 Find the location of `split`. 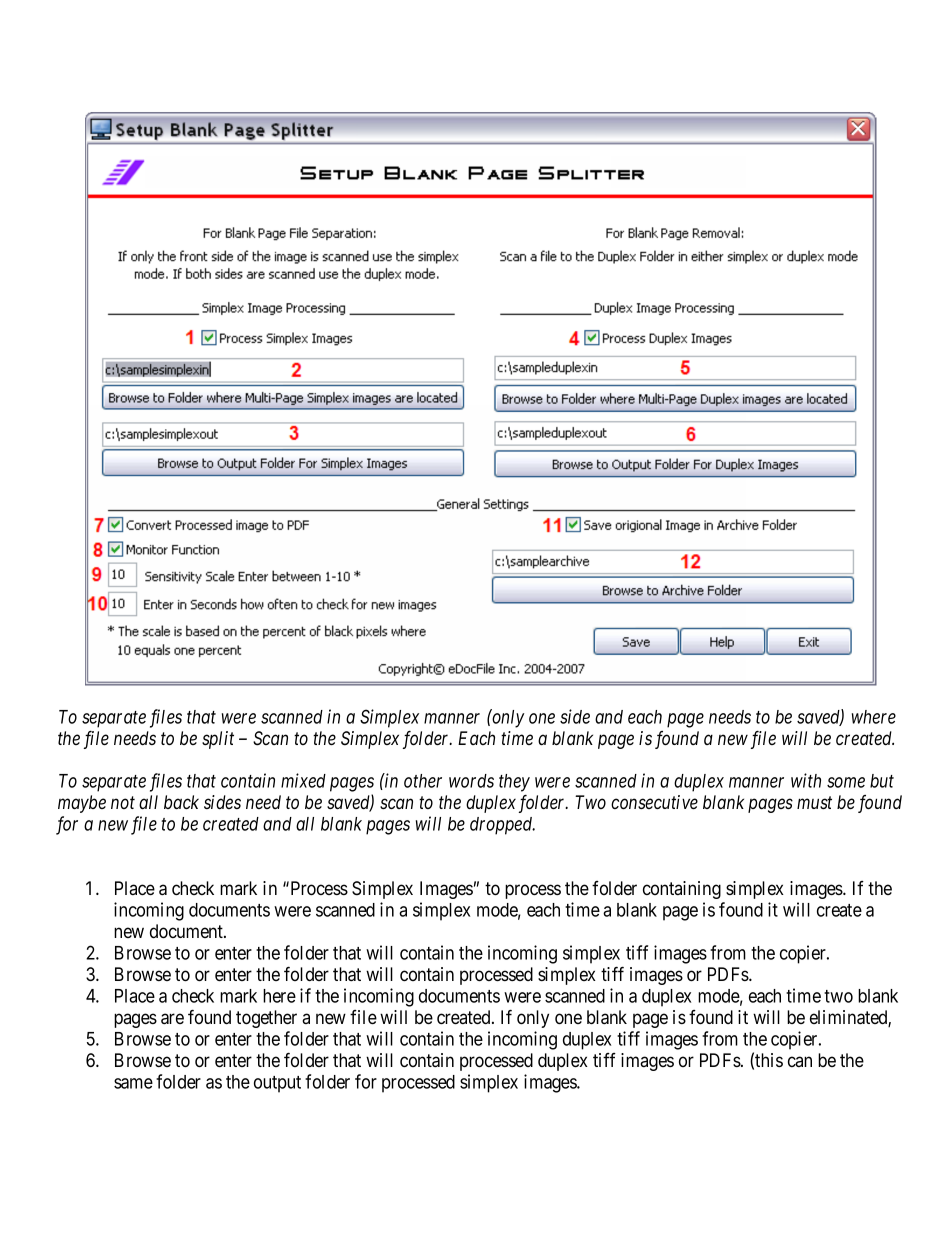

split is located at coordinates (218, 740).
